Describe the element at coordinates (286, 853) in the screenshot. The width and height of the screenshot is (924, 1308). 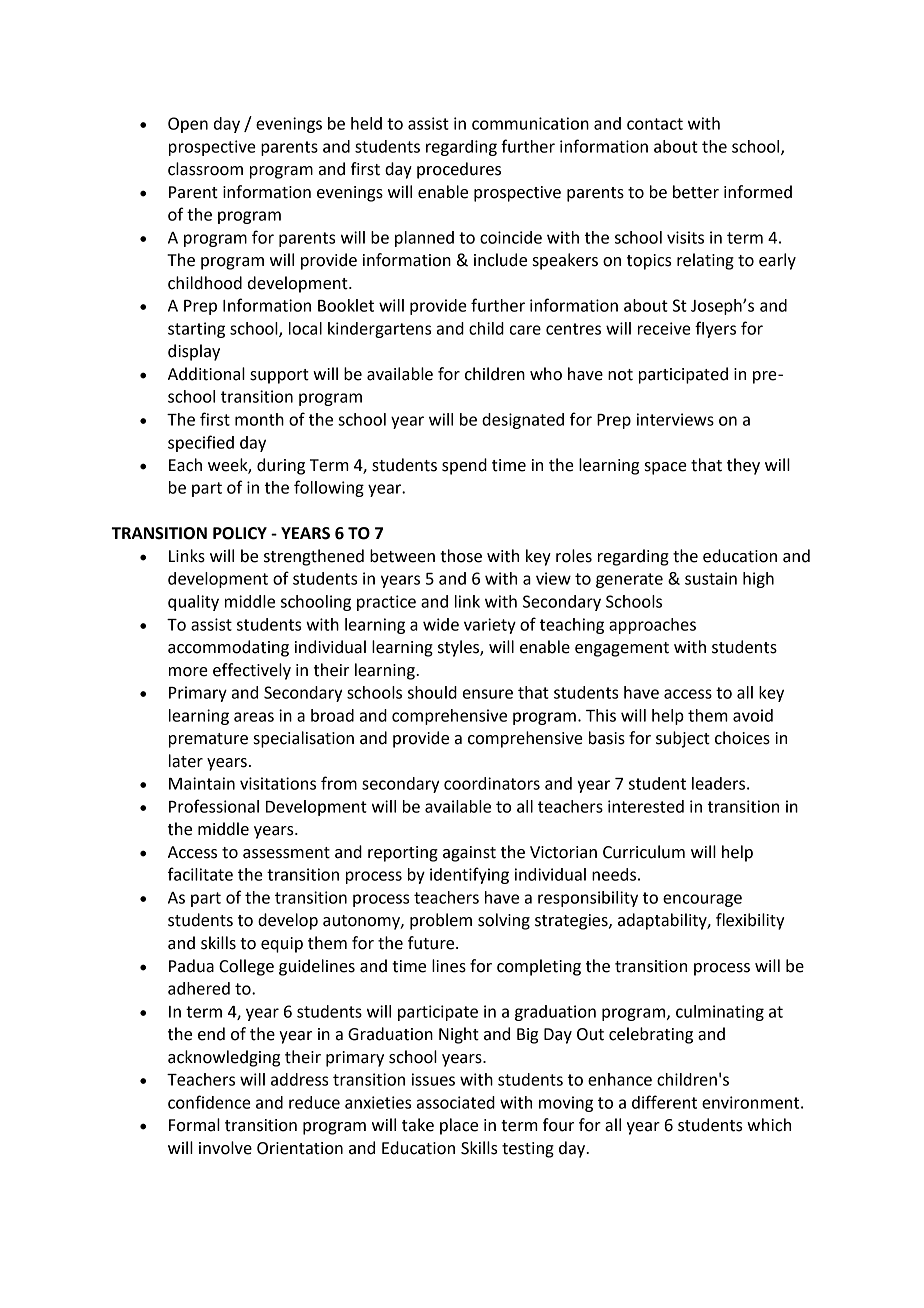
I see `assessment` at that location.
